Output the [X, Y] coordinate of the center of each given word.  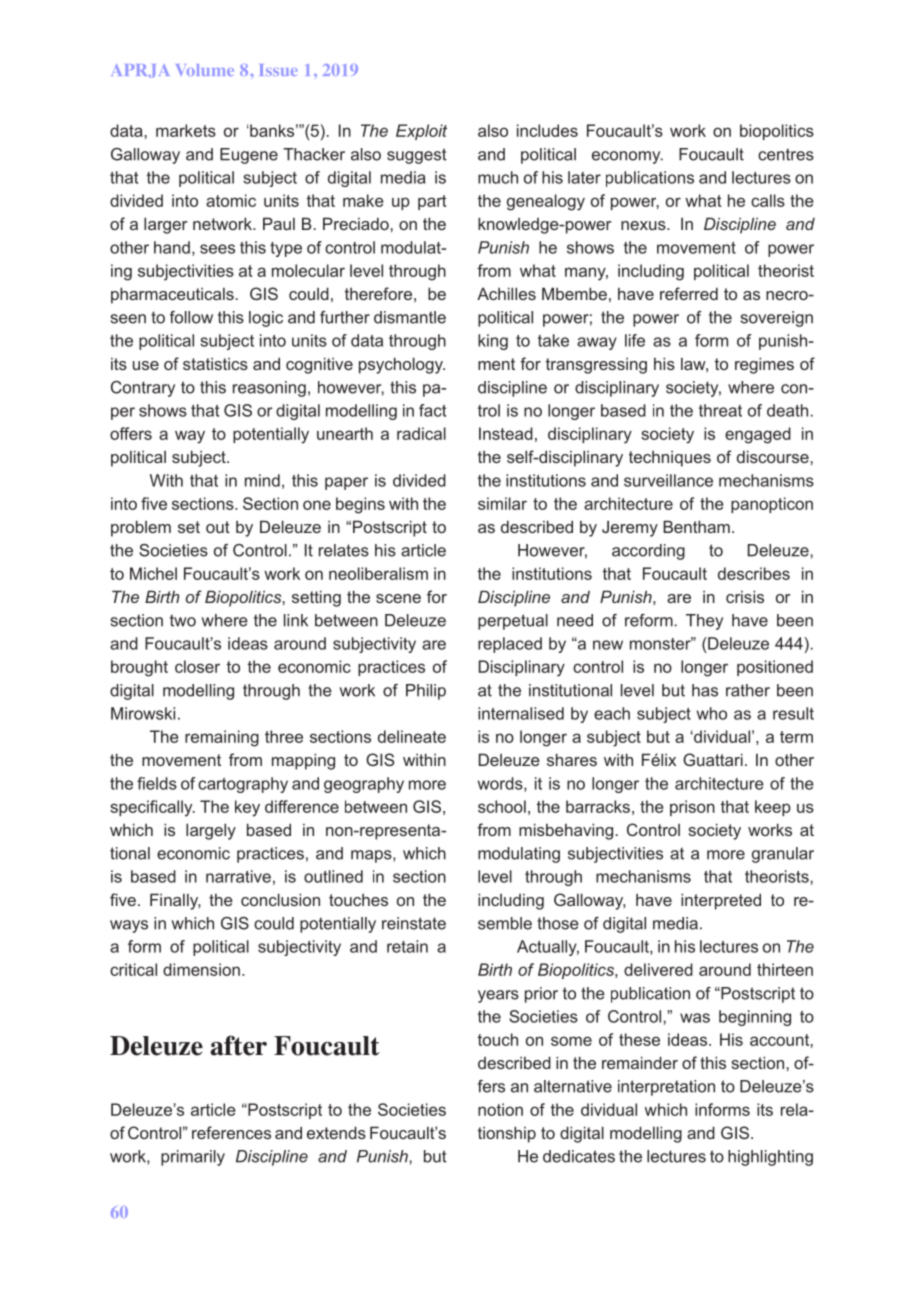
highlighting [770, 1158]
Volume [205, 70]
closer [197, 666]
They [704, 622]
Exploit [421, 132]
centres [786, 154]
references [231, 1132]
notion [500, 1109]
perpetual [513, 622]
